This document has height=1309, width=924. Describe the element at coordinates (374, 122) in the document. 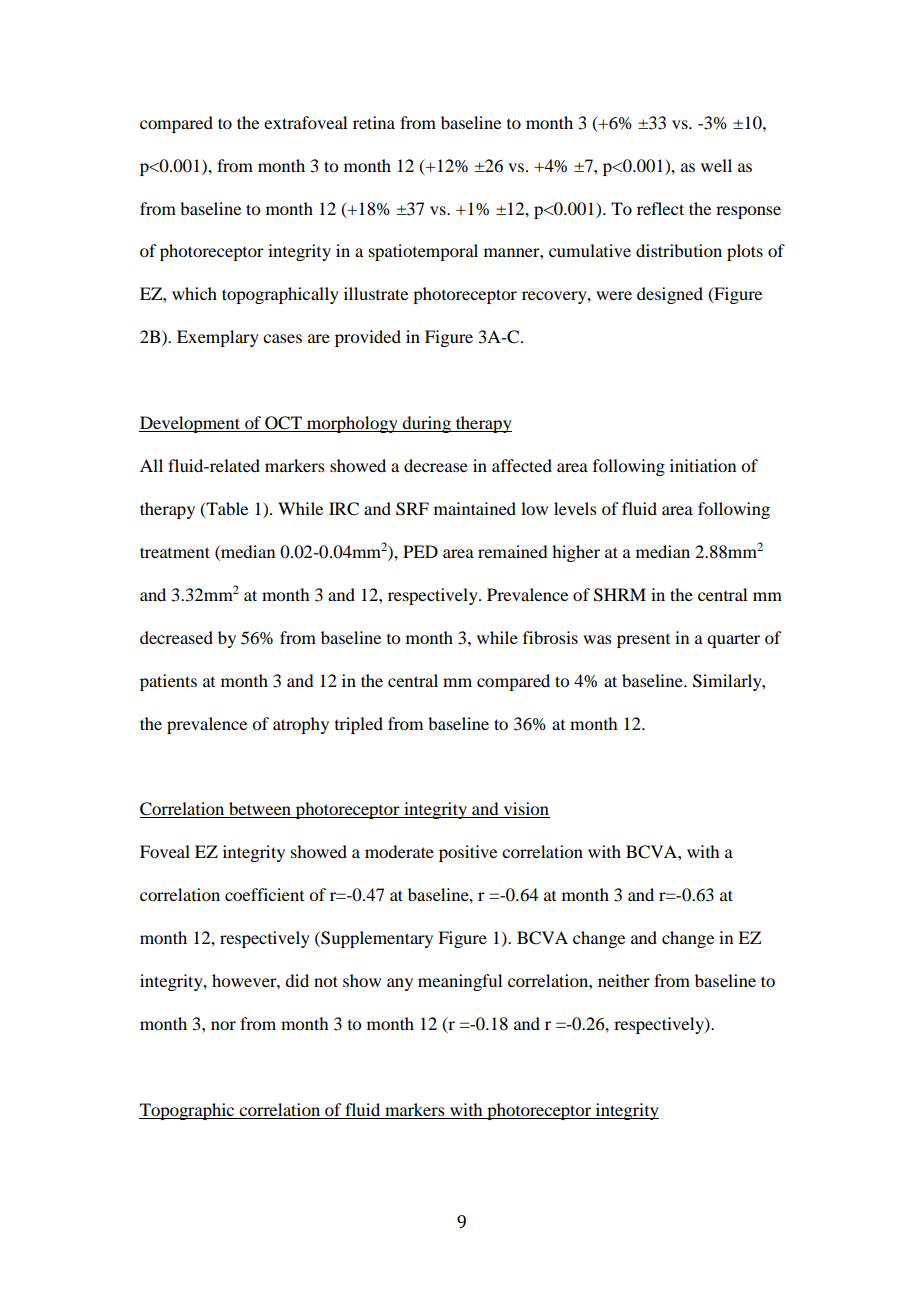

I see `retina` at that location.
